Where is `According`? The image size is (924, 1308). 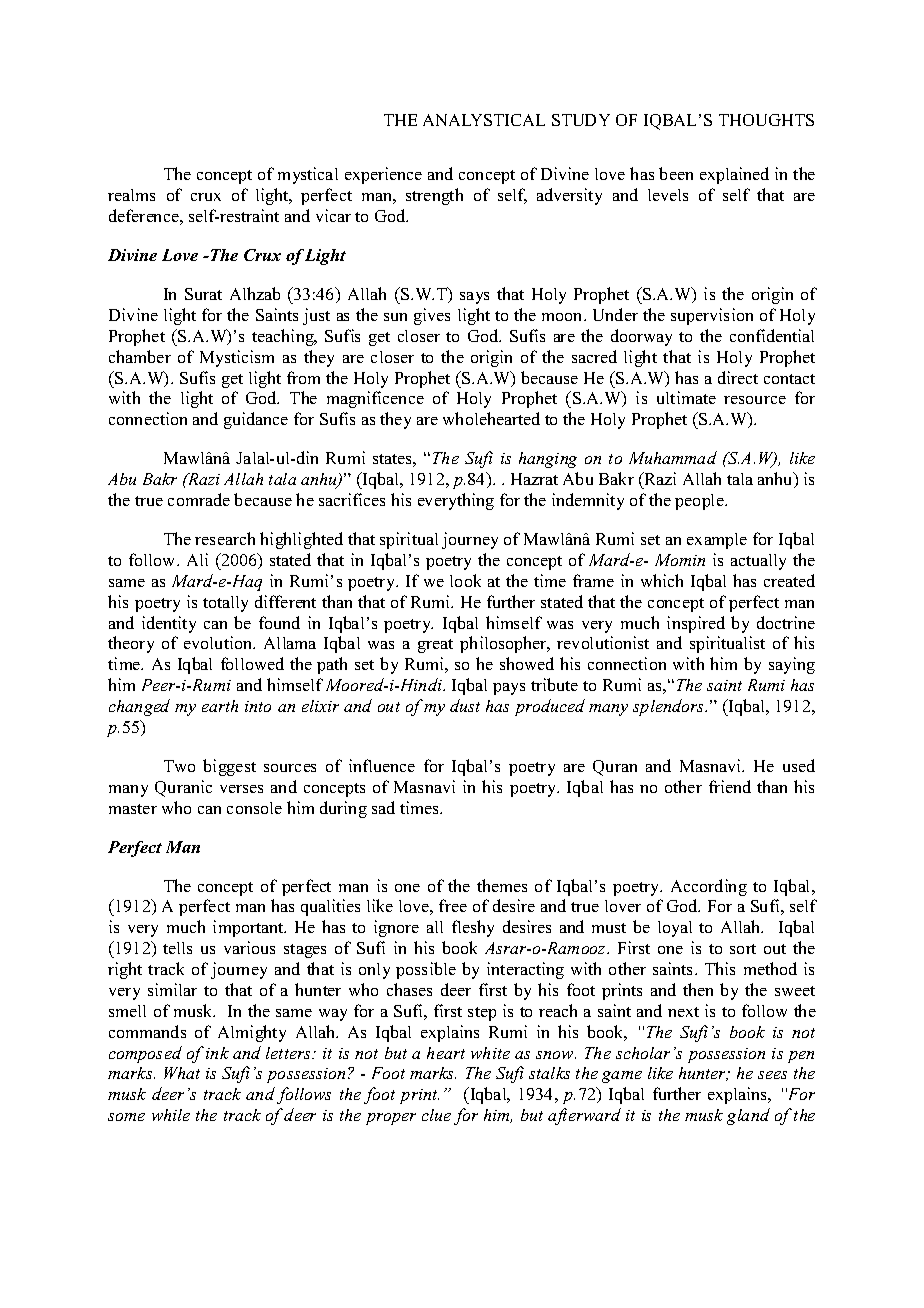 According is located at coordinates (709, 887).
